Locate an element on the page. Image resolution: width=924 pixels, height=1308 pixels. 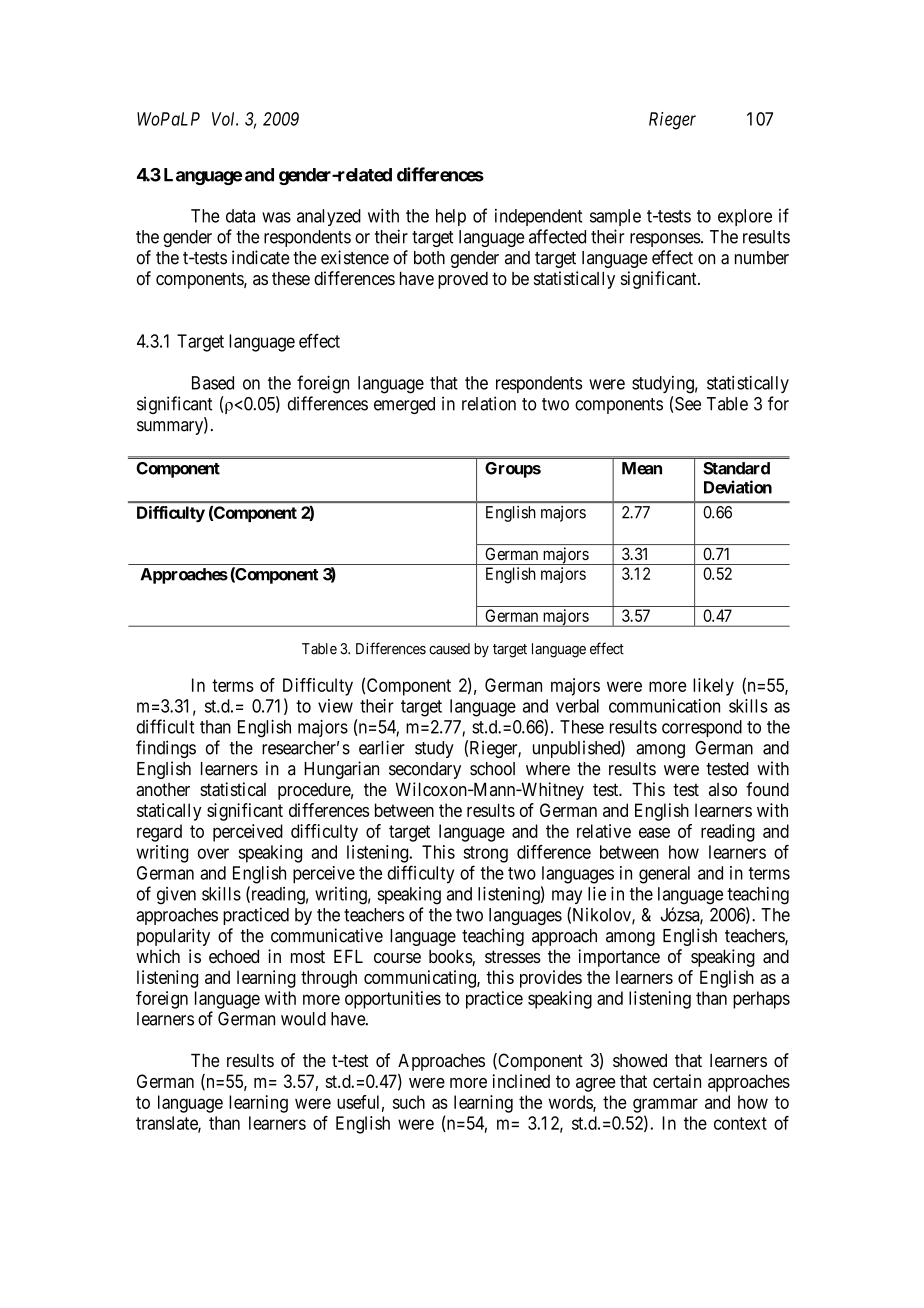
certain is located at coordinates (677, 1081).
